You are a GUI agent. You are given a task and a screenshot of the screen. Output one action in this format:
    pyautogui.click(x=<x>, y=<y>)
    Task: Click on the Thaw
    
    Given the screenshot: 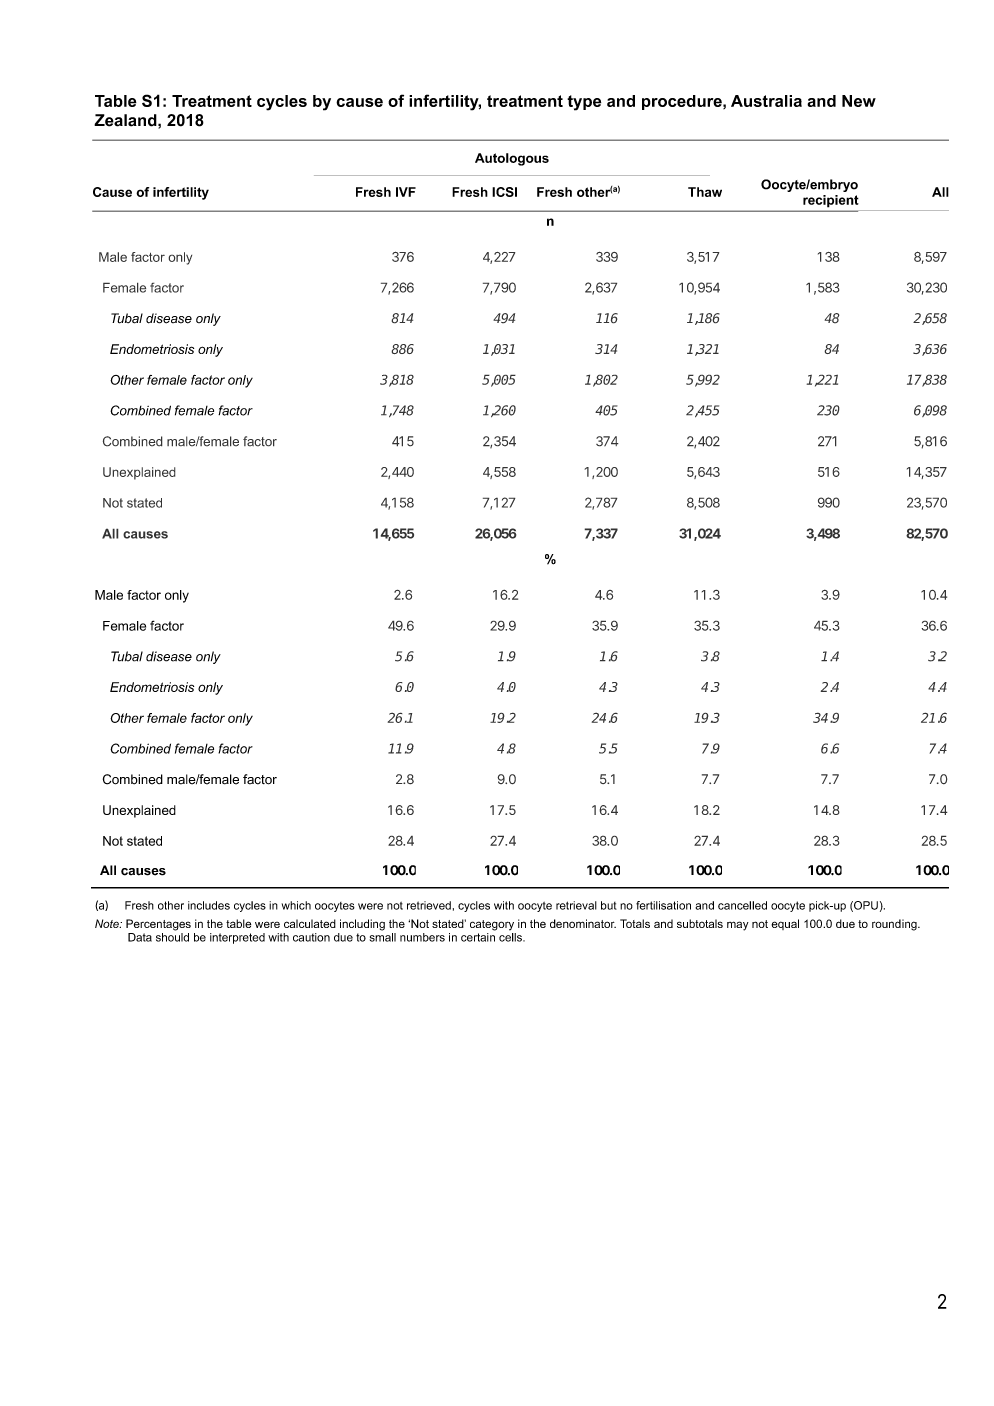 What is the action you would take?
    pyautogui.click(x=705, y=192)
